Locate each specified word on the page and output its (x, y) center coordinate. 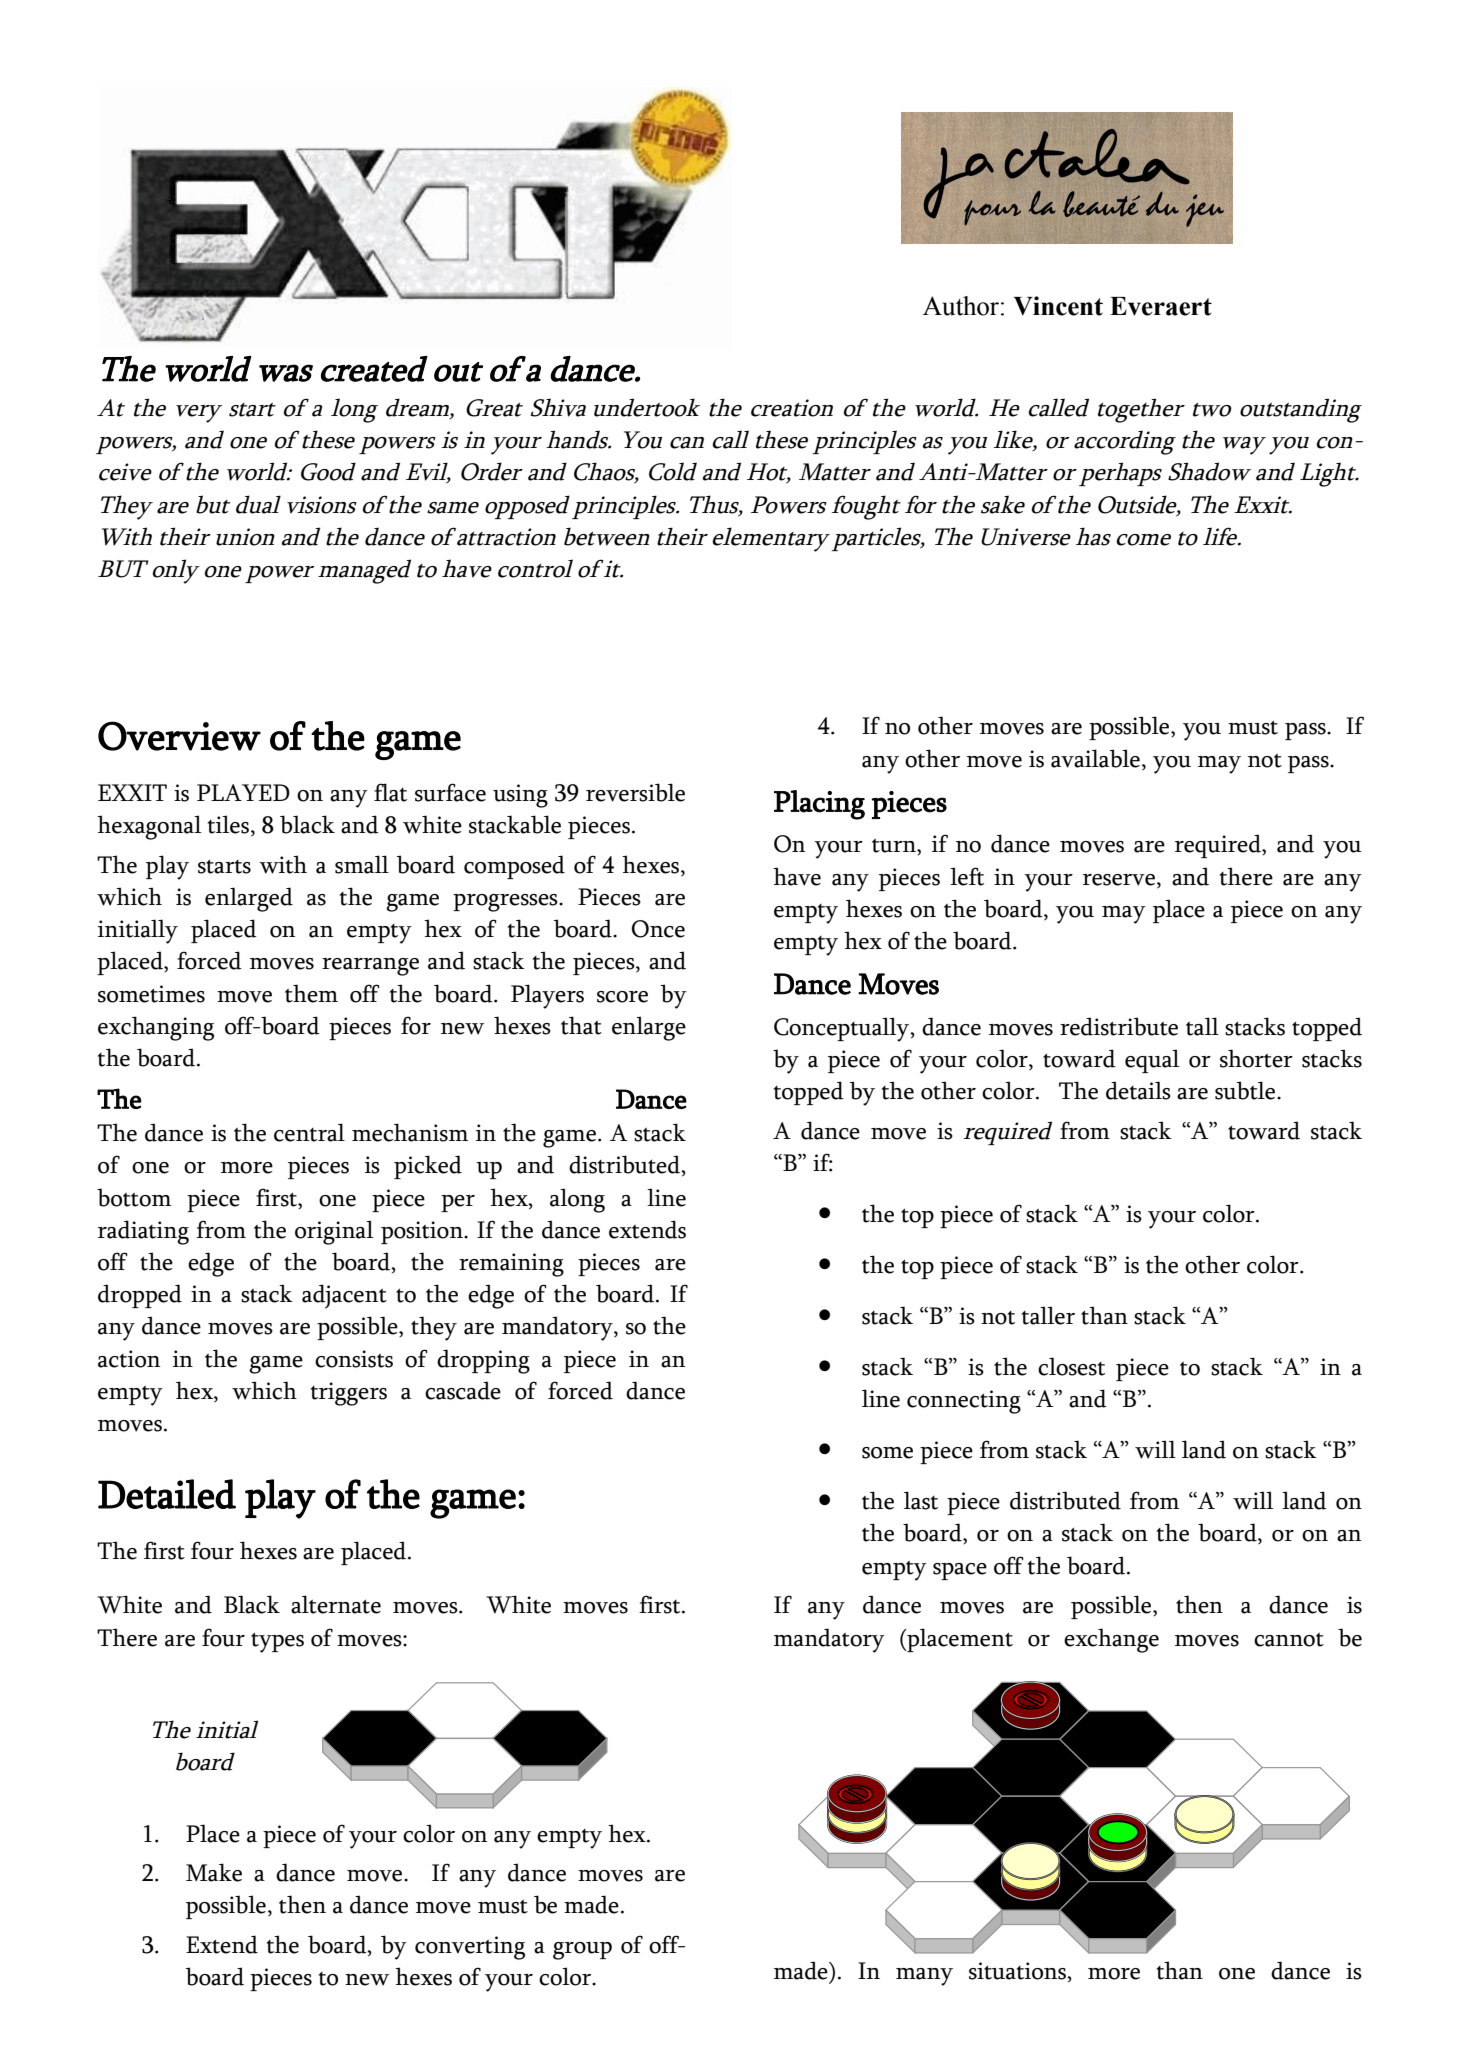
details (1138, 1090)
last (921, 1500)
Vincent (1058, 306)
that (581, 1025)
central (309, 1132)
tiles (229, 825)
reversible (635, 792)
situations (1018, 1971)
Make (214, 1872)
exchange (1111, 1640)
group (582, 1951)
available (1095, 758)
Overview (179, 736)
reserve (1119, 880)
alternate (336, 1604)
